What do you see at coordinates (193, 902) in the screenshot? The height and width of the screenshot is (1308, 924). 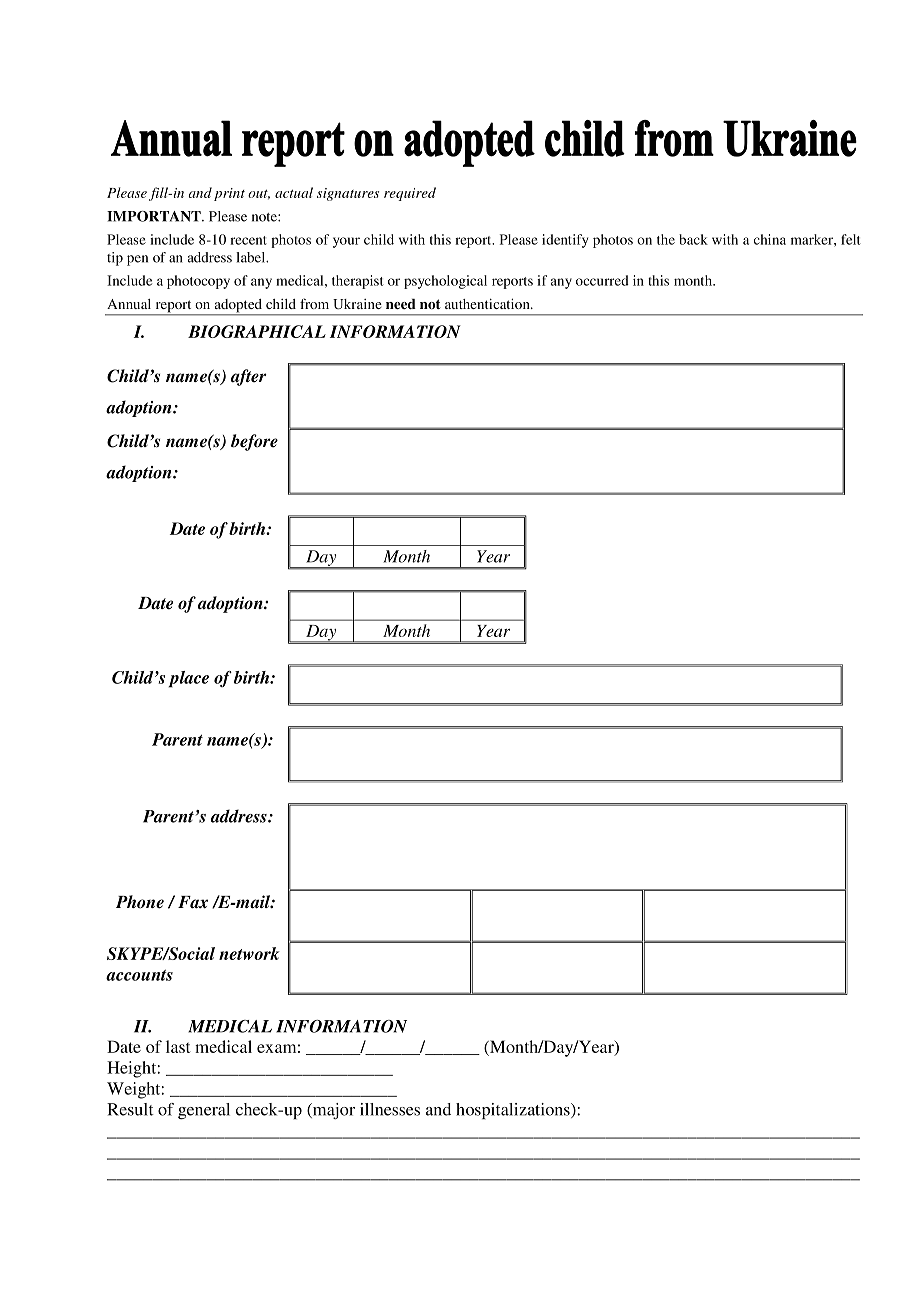 I see `Fax` at bounding box center [193, 902].
